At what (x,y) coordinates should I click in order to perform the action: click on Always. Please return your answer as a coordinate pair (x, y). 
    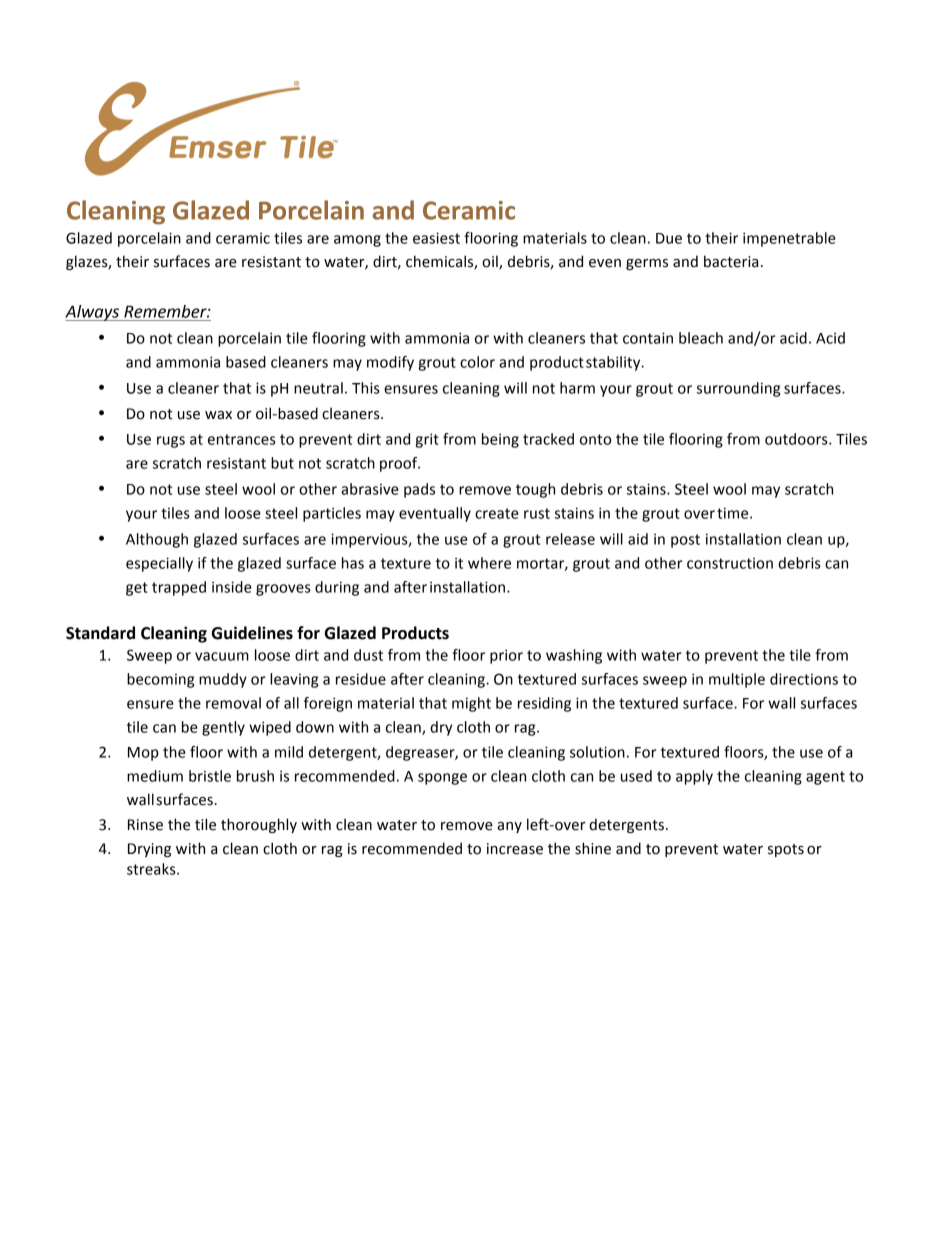
    Looking at the image, I should click on (93, 313).
